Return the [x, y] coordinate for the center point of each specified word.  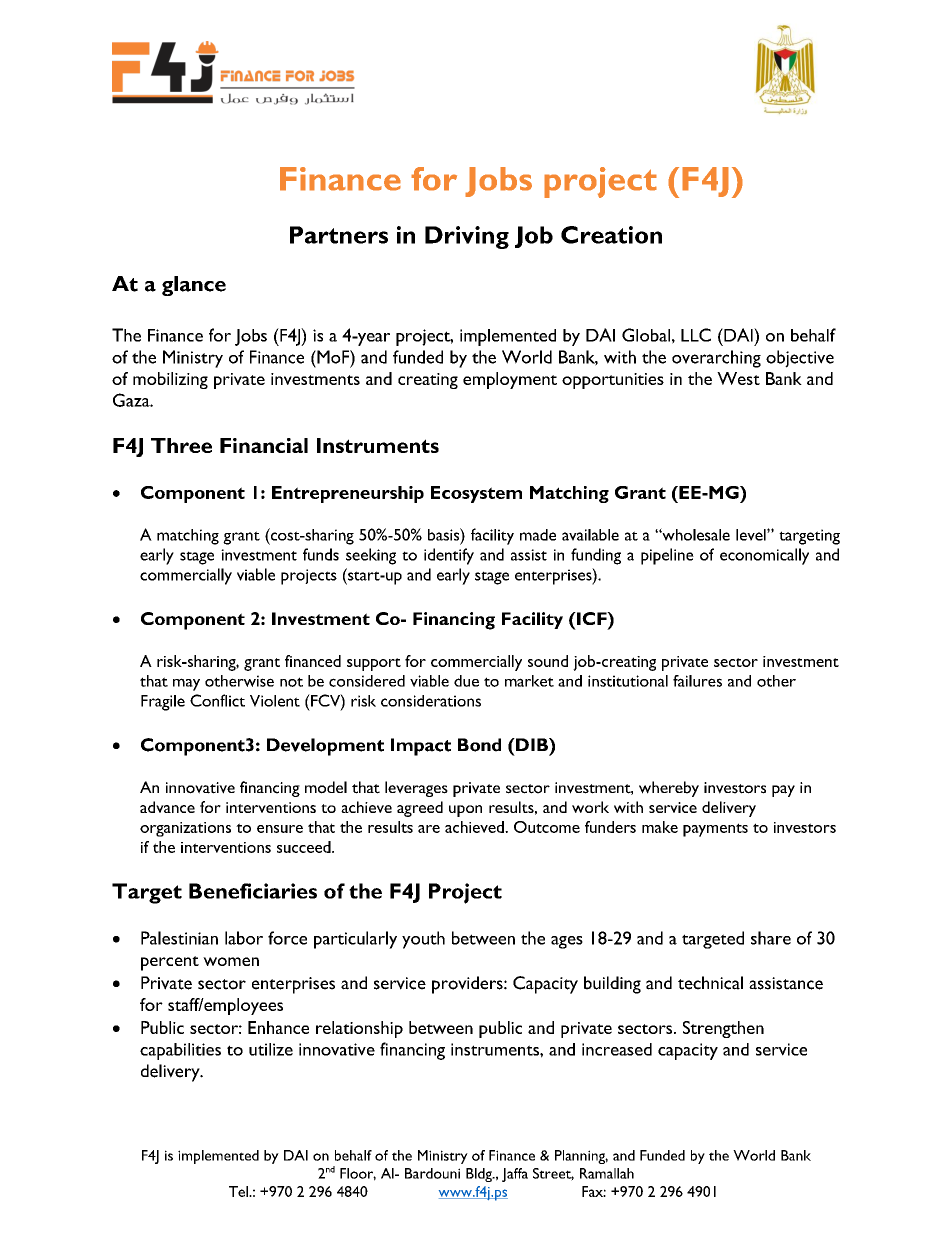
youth [423, 940]
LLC [696, 335]
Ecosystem [476, 494]
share [771, 938]
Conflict [217, 700]
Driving [467, 237]
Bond [479, 745]
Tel [239, 1191]
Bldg [480, 1175]
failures [697, 681]
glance [194, 286]
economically [764, 556]
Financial [264, 445]
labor [244, 938]
